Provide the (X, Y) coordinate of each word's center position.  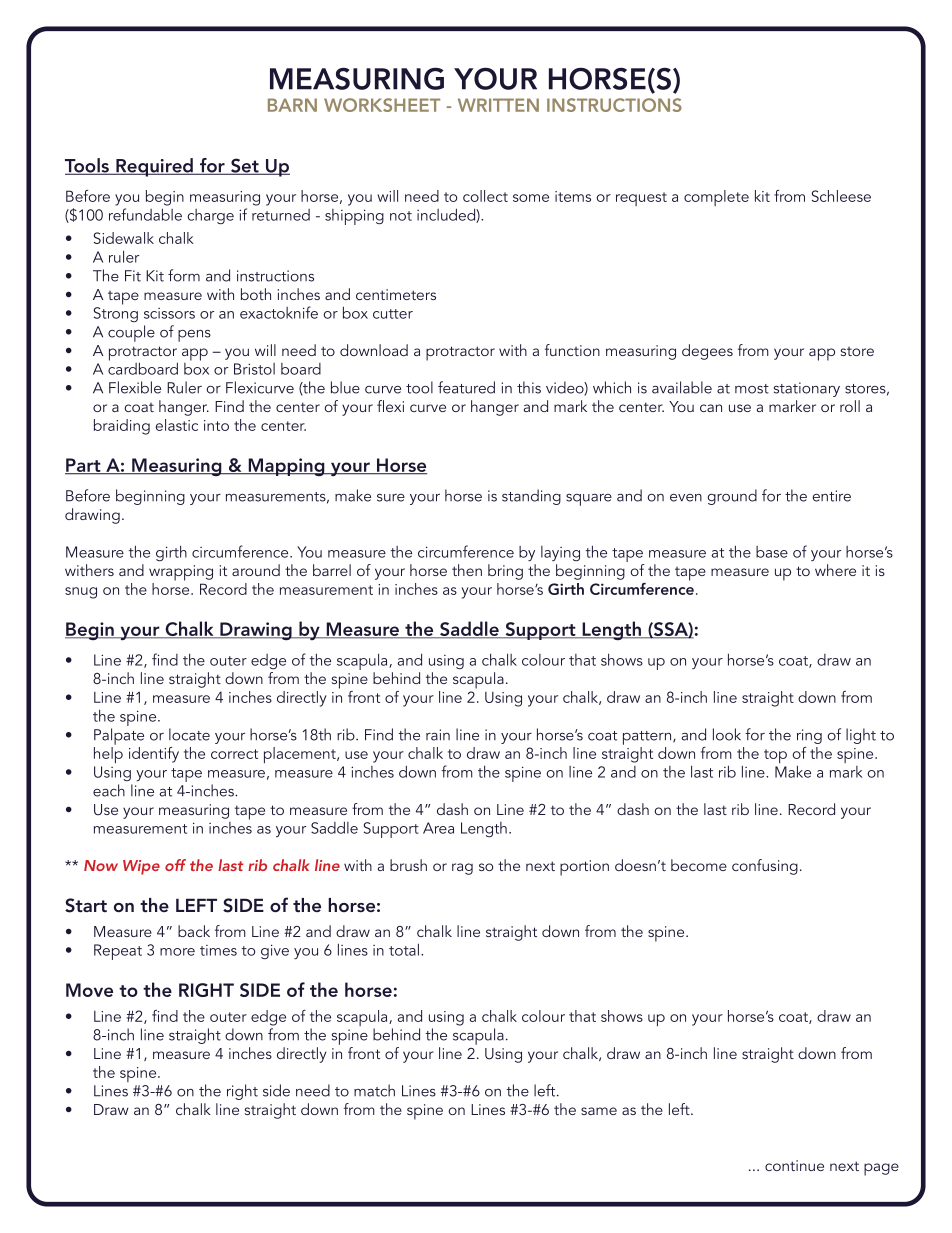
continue (794, 1165)
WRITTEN (498, 105)
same (599, 1111)
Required (154, 167)
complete (716, 198)
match (374, 1090)
